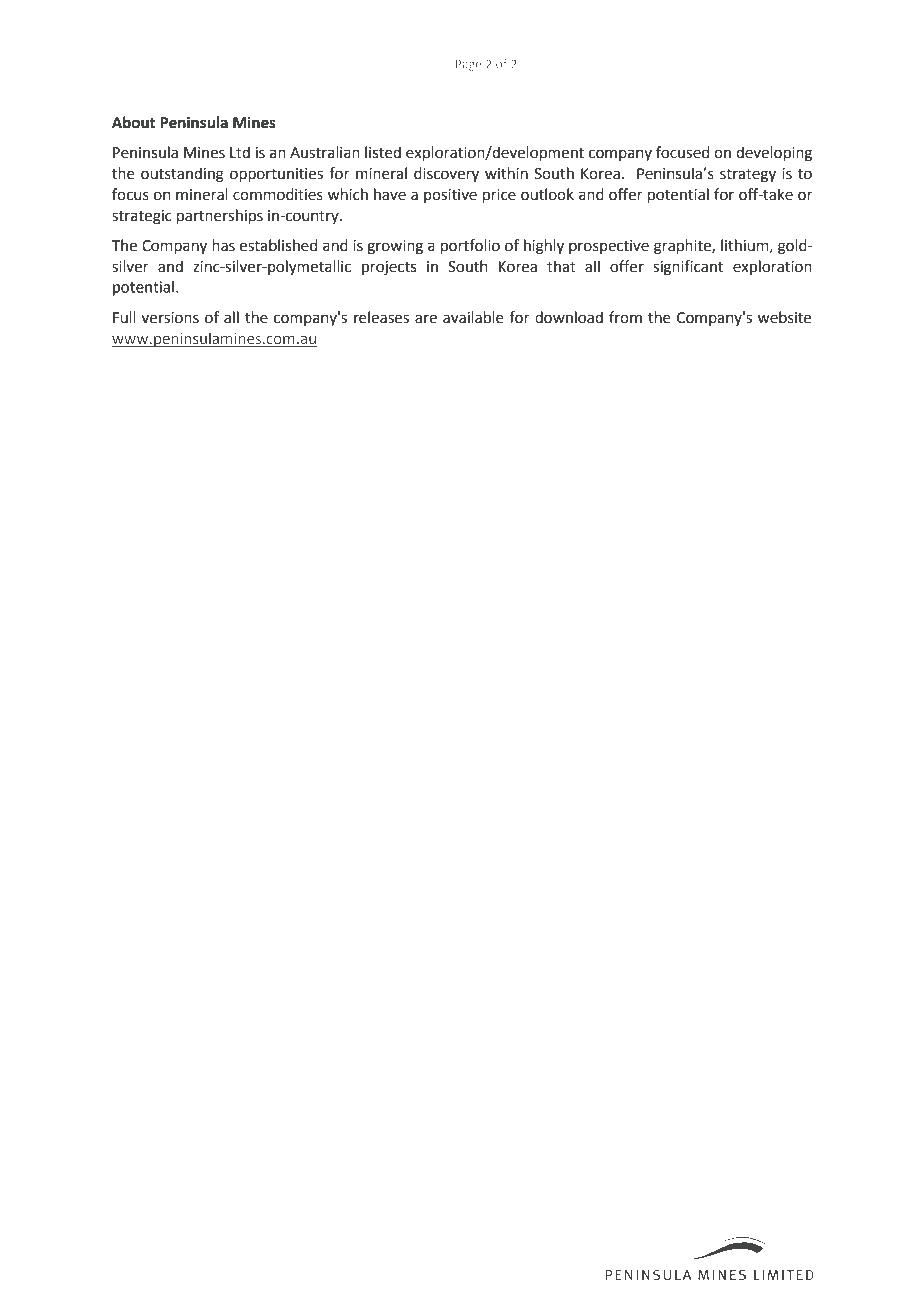 The image size is (924, 1309). Describe the element at coordinates (170, 318) in the document. I see `versions` at that location.
